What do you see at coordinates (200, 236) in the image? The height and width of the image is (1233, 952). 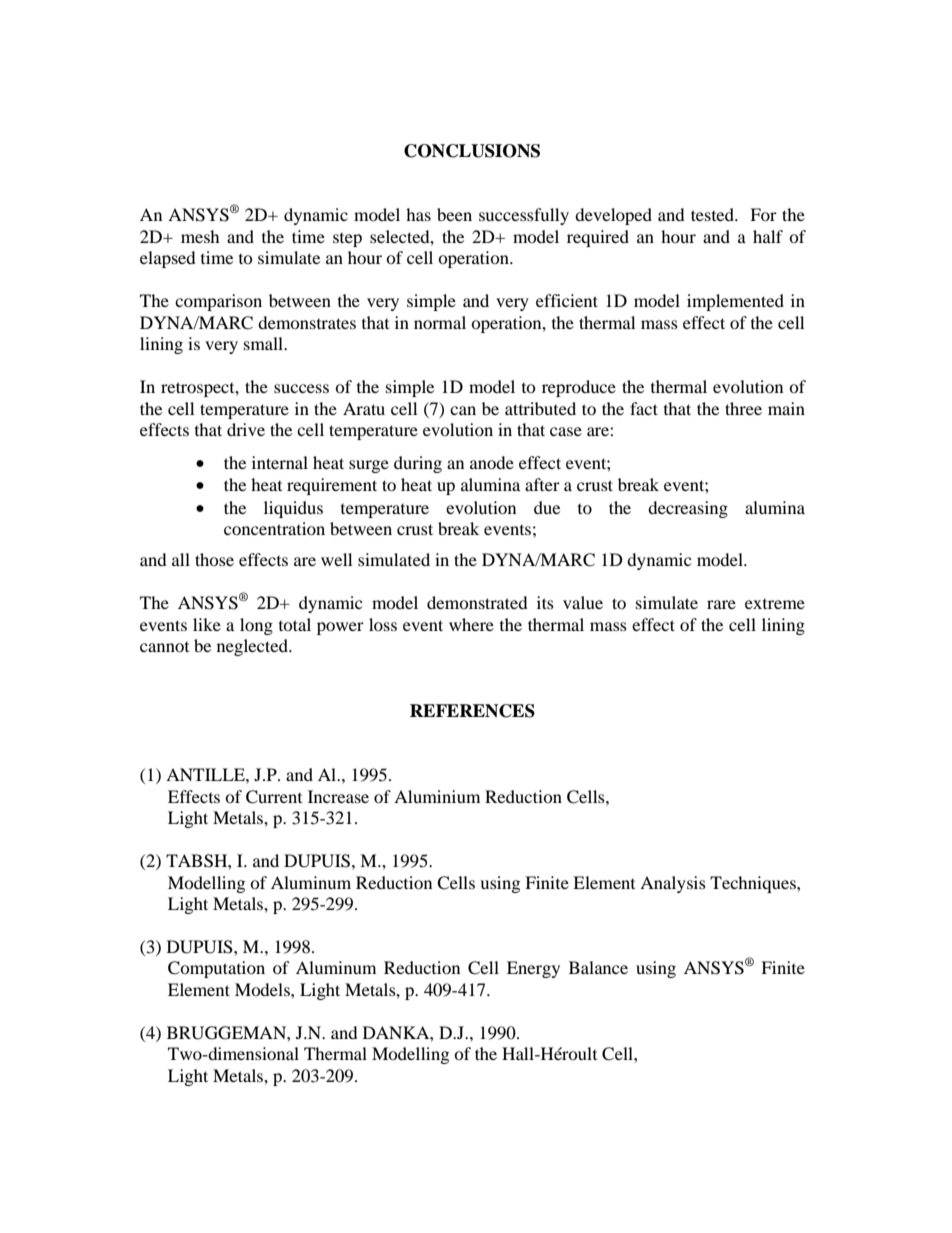 I see `mesh` at bounding box center [200, 236].
